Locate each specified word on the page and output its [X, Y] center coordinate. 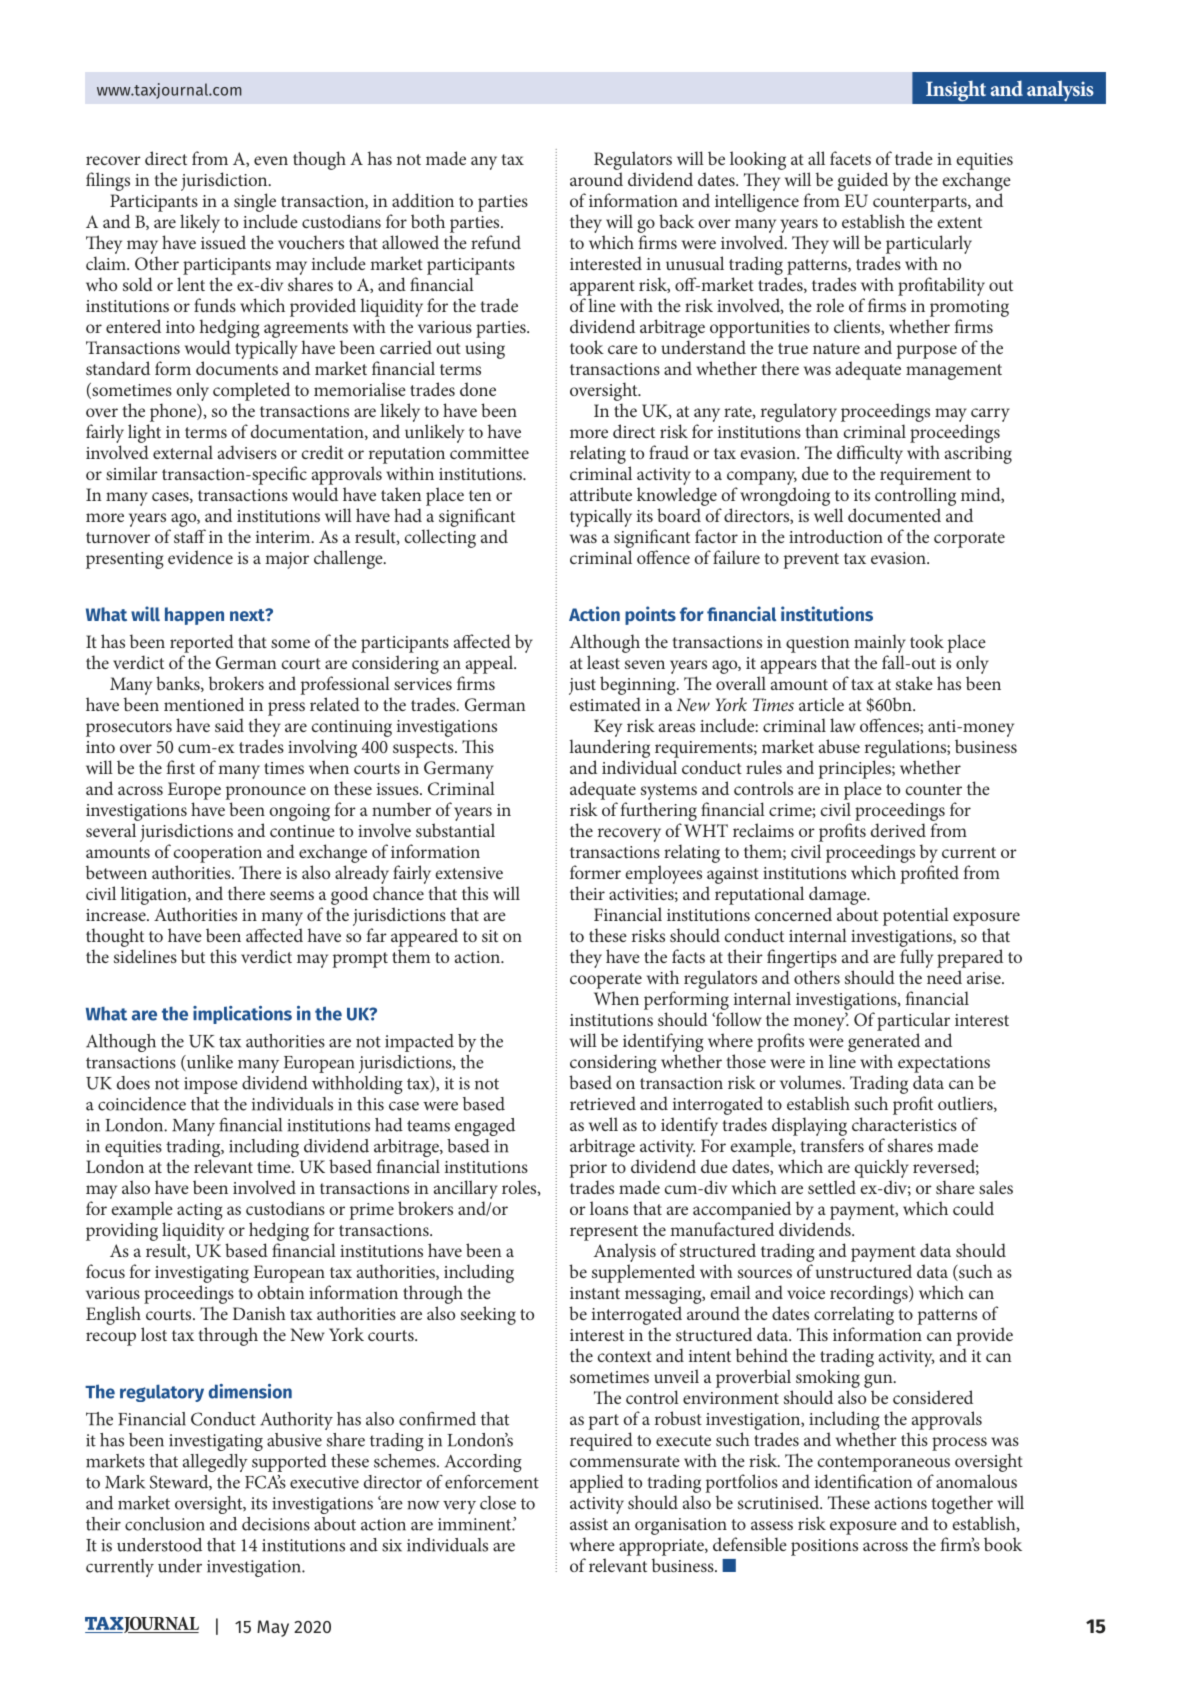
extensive [469, 873]
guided [863, 181]
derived [898, 830]
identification [864, 1481]
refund [496, 242]
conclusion [165, 1524]
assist [589, 1524]
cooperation [217, 854]
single [255, 202]
